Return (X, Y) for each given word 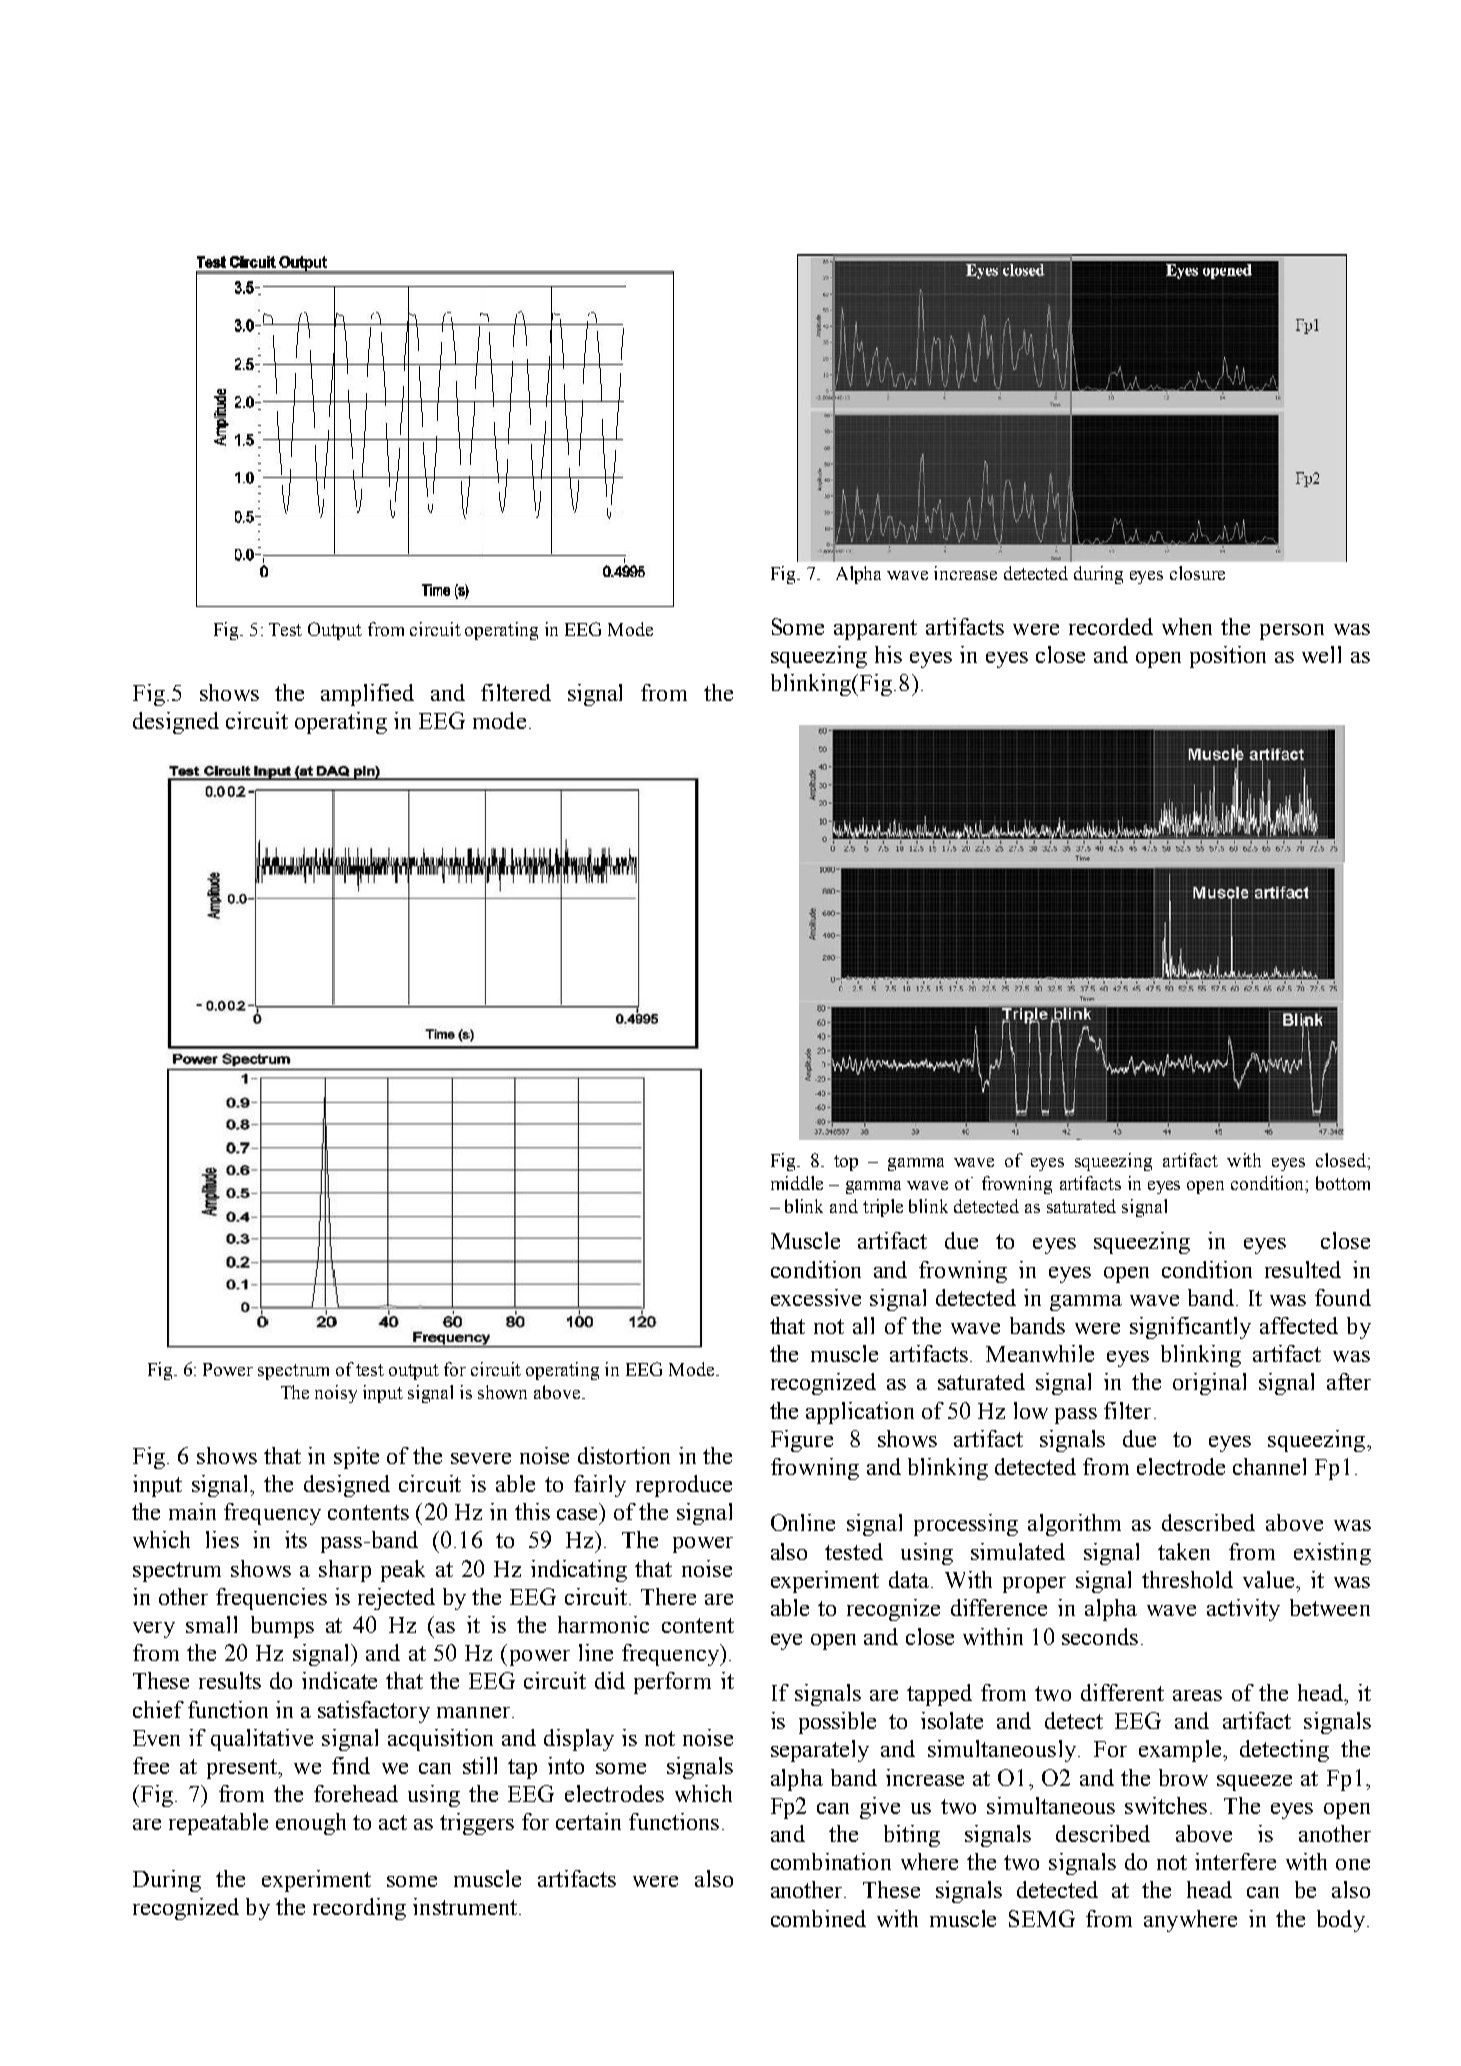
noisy (336, 1394)
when (1187, 626)
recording (359, 1909)
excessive (816, 1297)
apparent (875, 630)
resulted (1303, 1269)
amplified (367, 695)
